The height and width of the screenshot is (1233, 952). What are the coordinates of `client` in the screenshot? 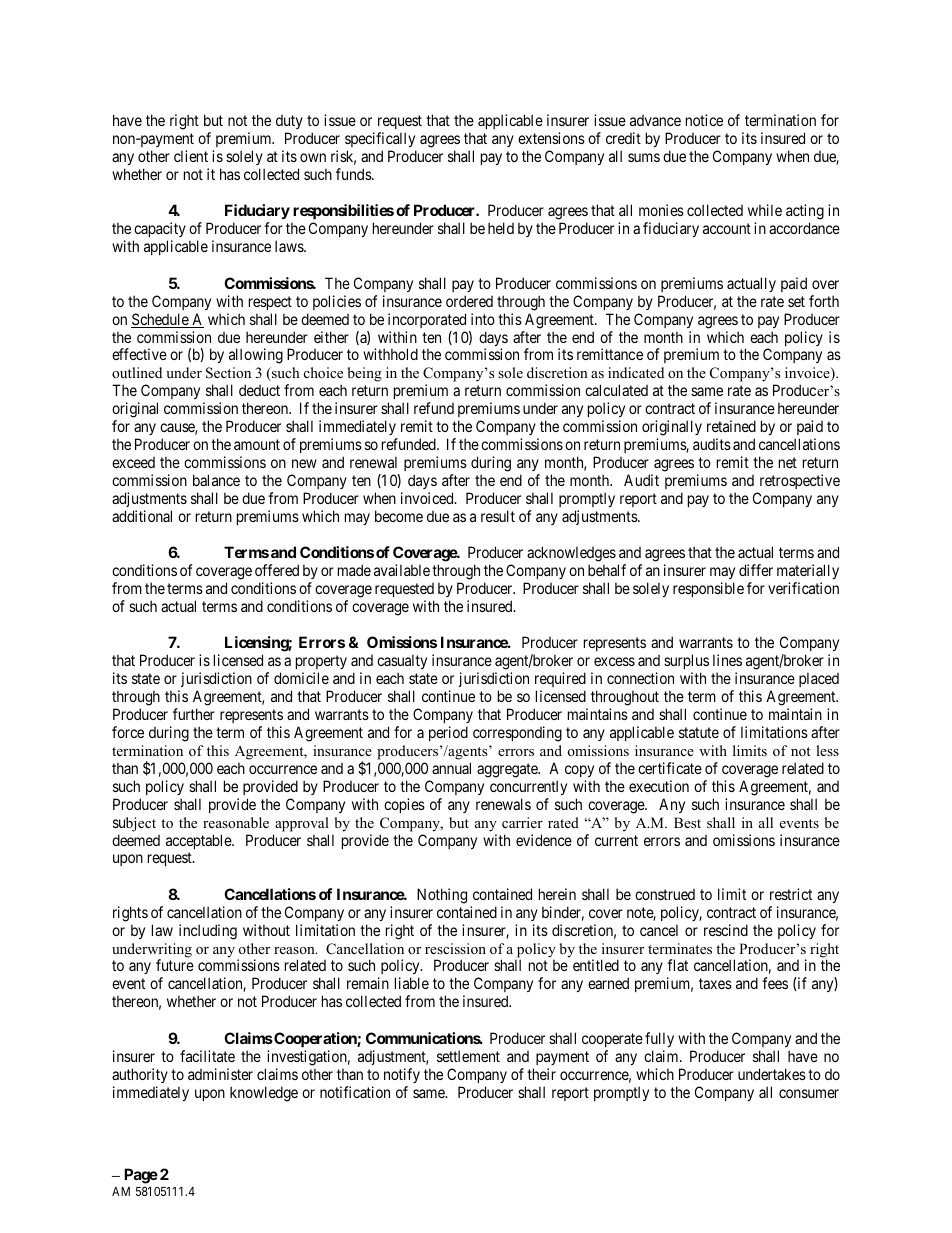 It's located at (191, 156).
